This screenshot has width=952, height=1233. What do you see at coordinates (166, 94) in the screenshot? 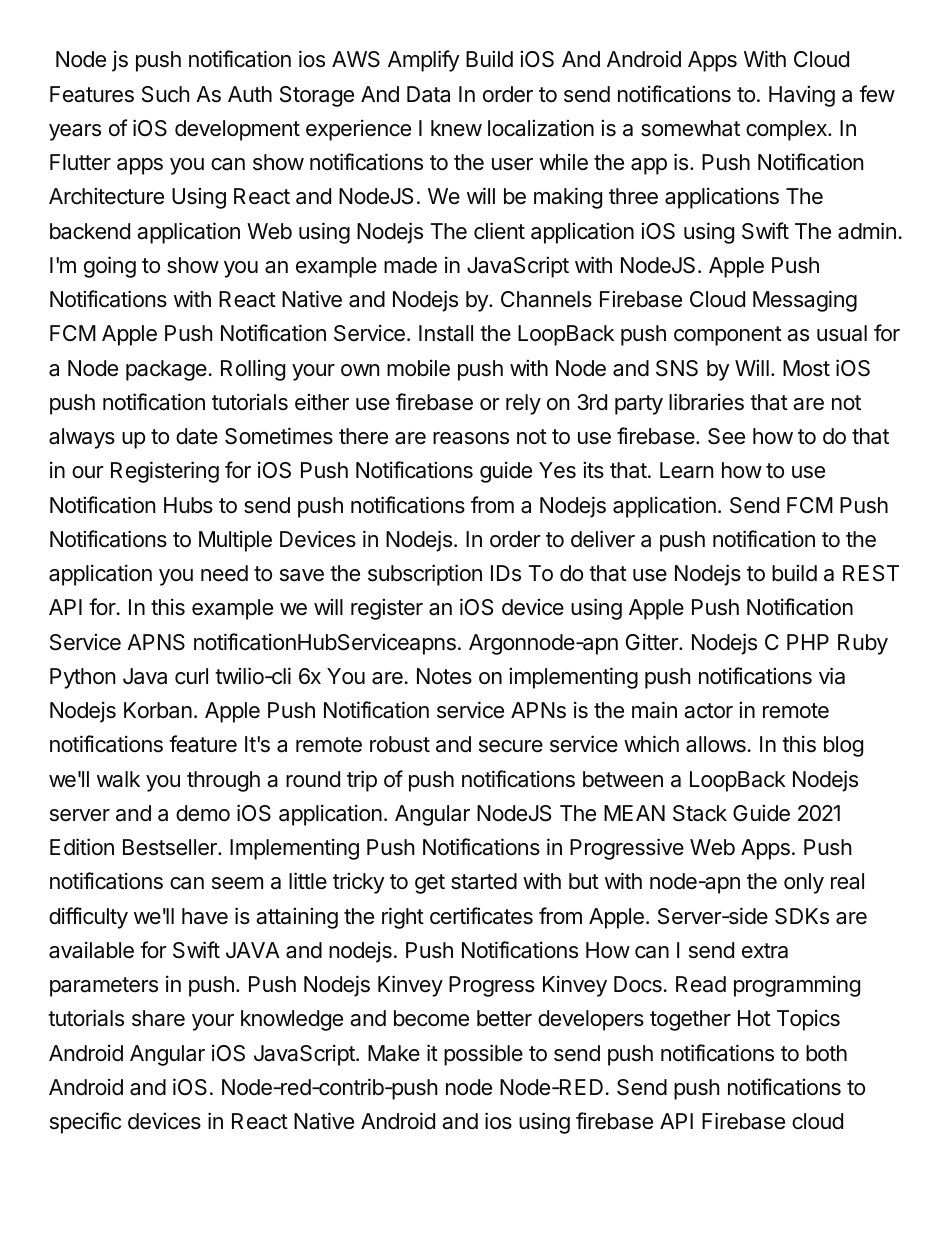
I see `Such` at bounding box center [166, 94].
